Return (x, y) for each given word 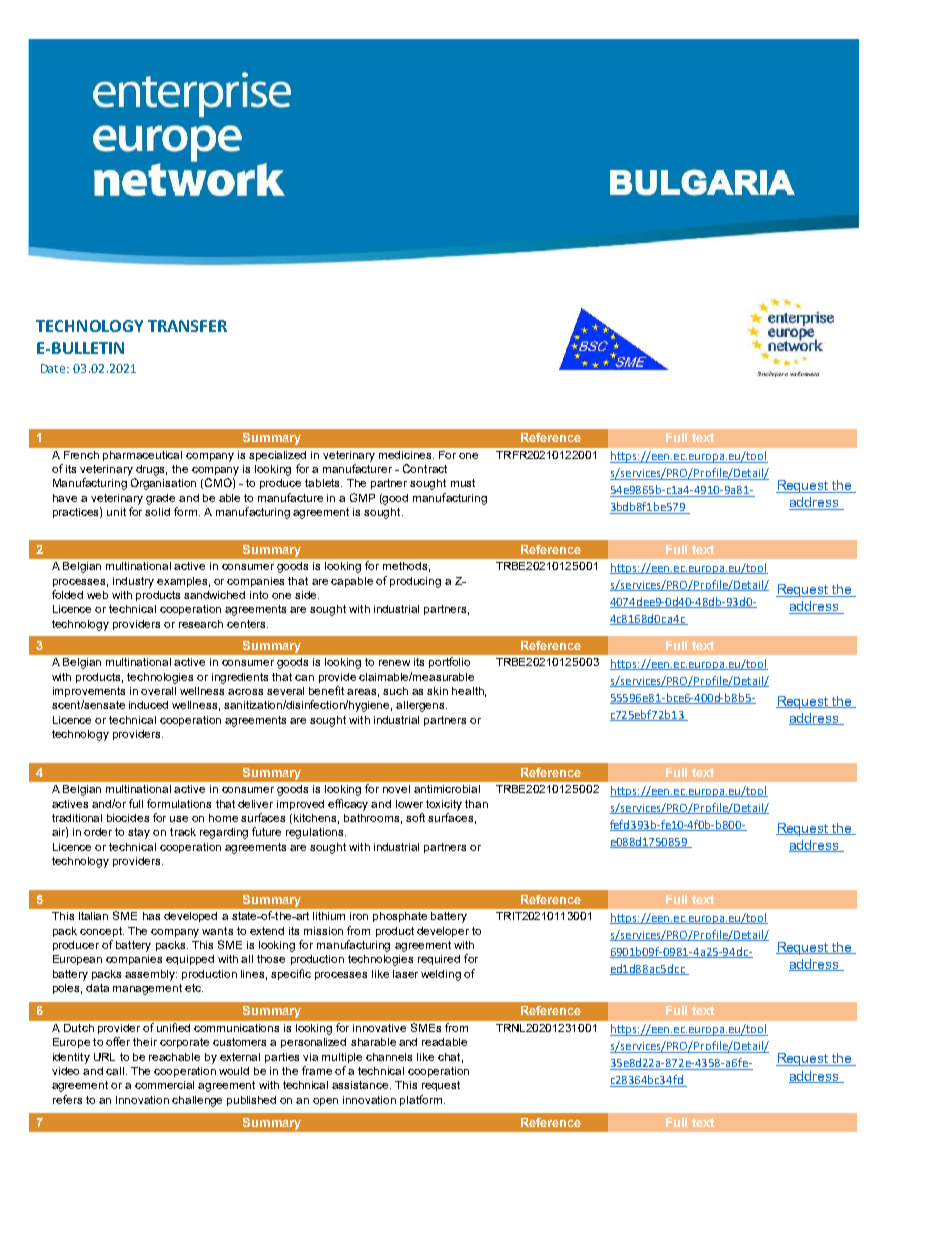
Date (55, 368)
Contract (425, 468)
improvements (89, 692)
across (245, 692)
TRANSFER (187, 326)
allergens (421, 706)
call (115, 1071)
